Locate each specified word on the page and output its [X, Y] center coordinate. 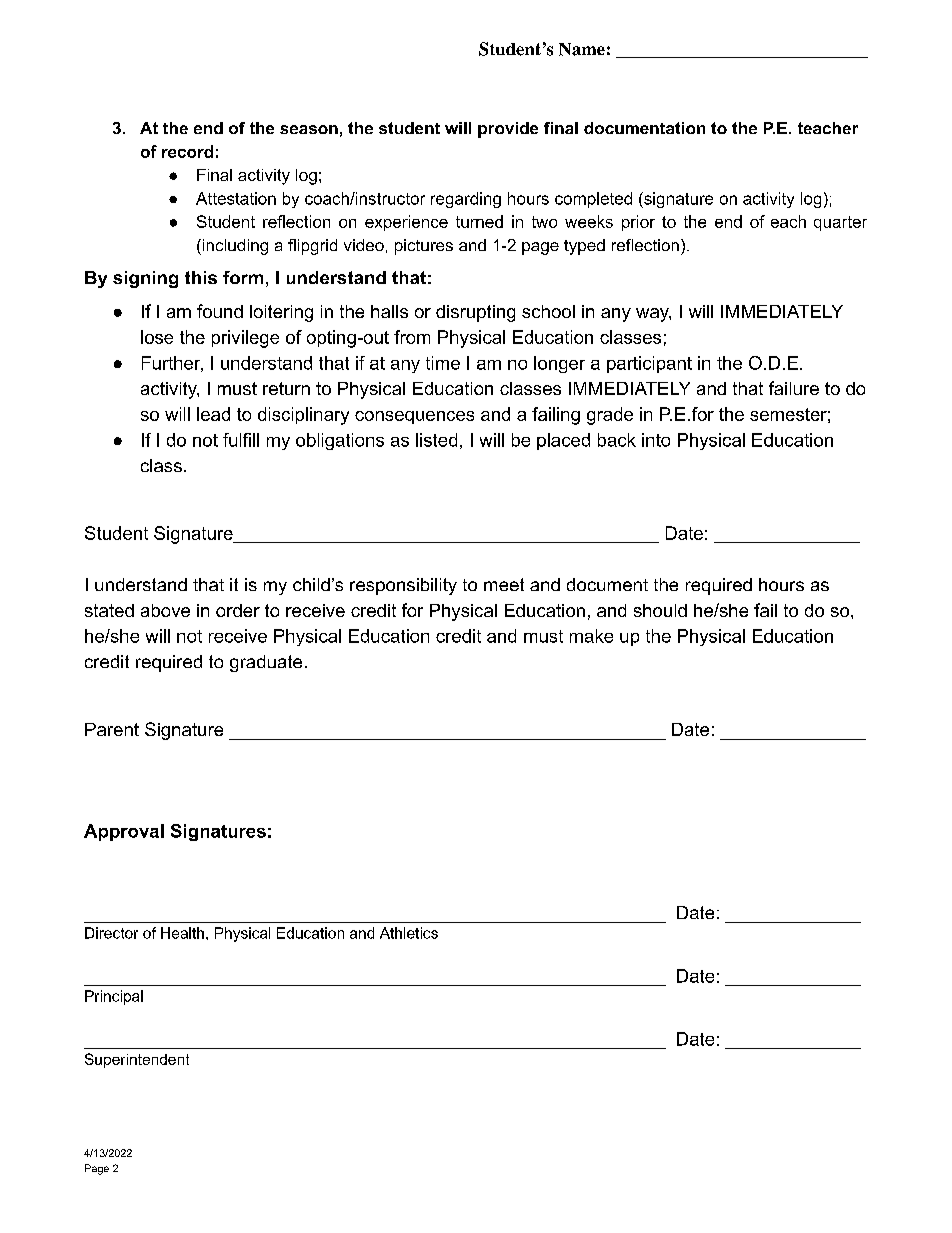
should [660, 610]
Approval [124, 832]
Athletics [409, 933]
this [201, 277]
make [591, 636]
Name [582, 49]
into [656, 440]
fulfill [241, 440]
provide [508, 130]
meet [504, 584]
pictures [424, 247]
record [187, 151]
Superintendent [137, 1060]
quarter [840, 223]
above [165, 610]
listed [436, 440]
